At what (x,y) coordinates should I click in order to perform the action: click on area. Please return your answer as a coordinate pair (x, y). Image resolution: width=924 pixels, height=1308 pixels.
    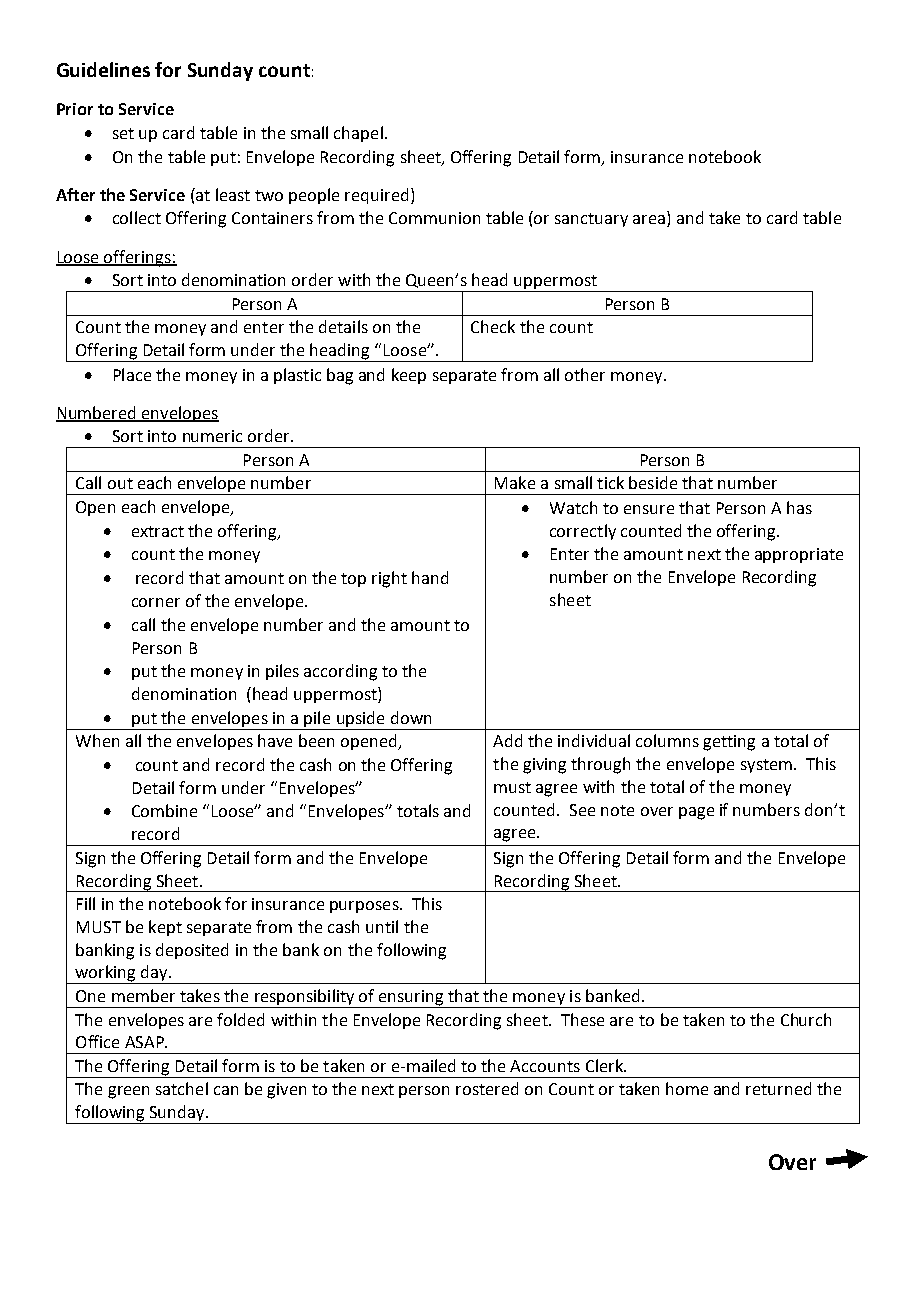
    Looking at the image, I should click on (649, 219).
